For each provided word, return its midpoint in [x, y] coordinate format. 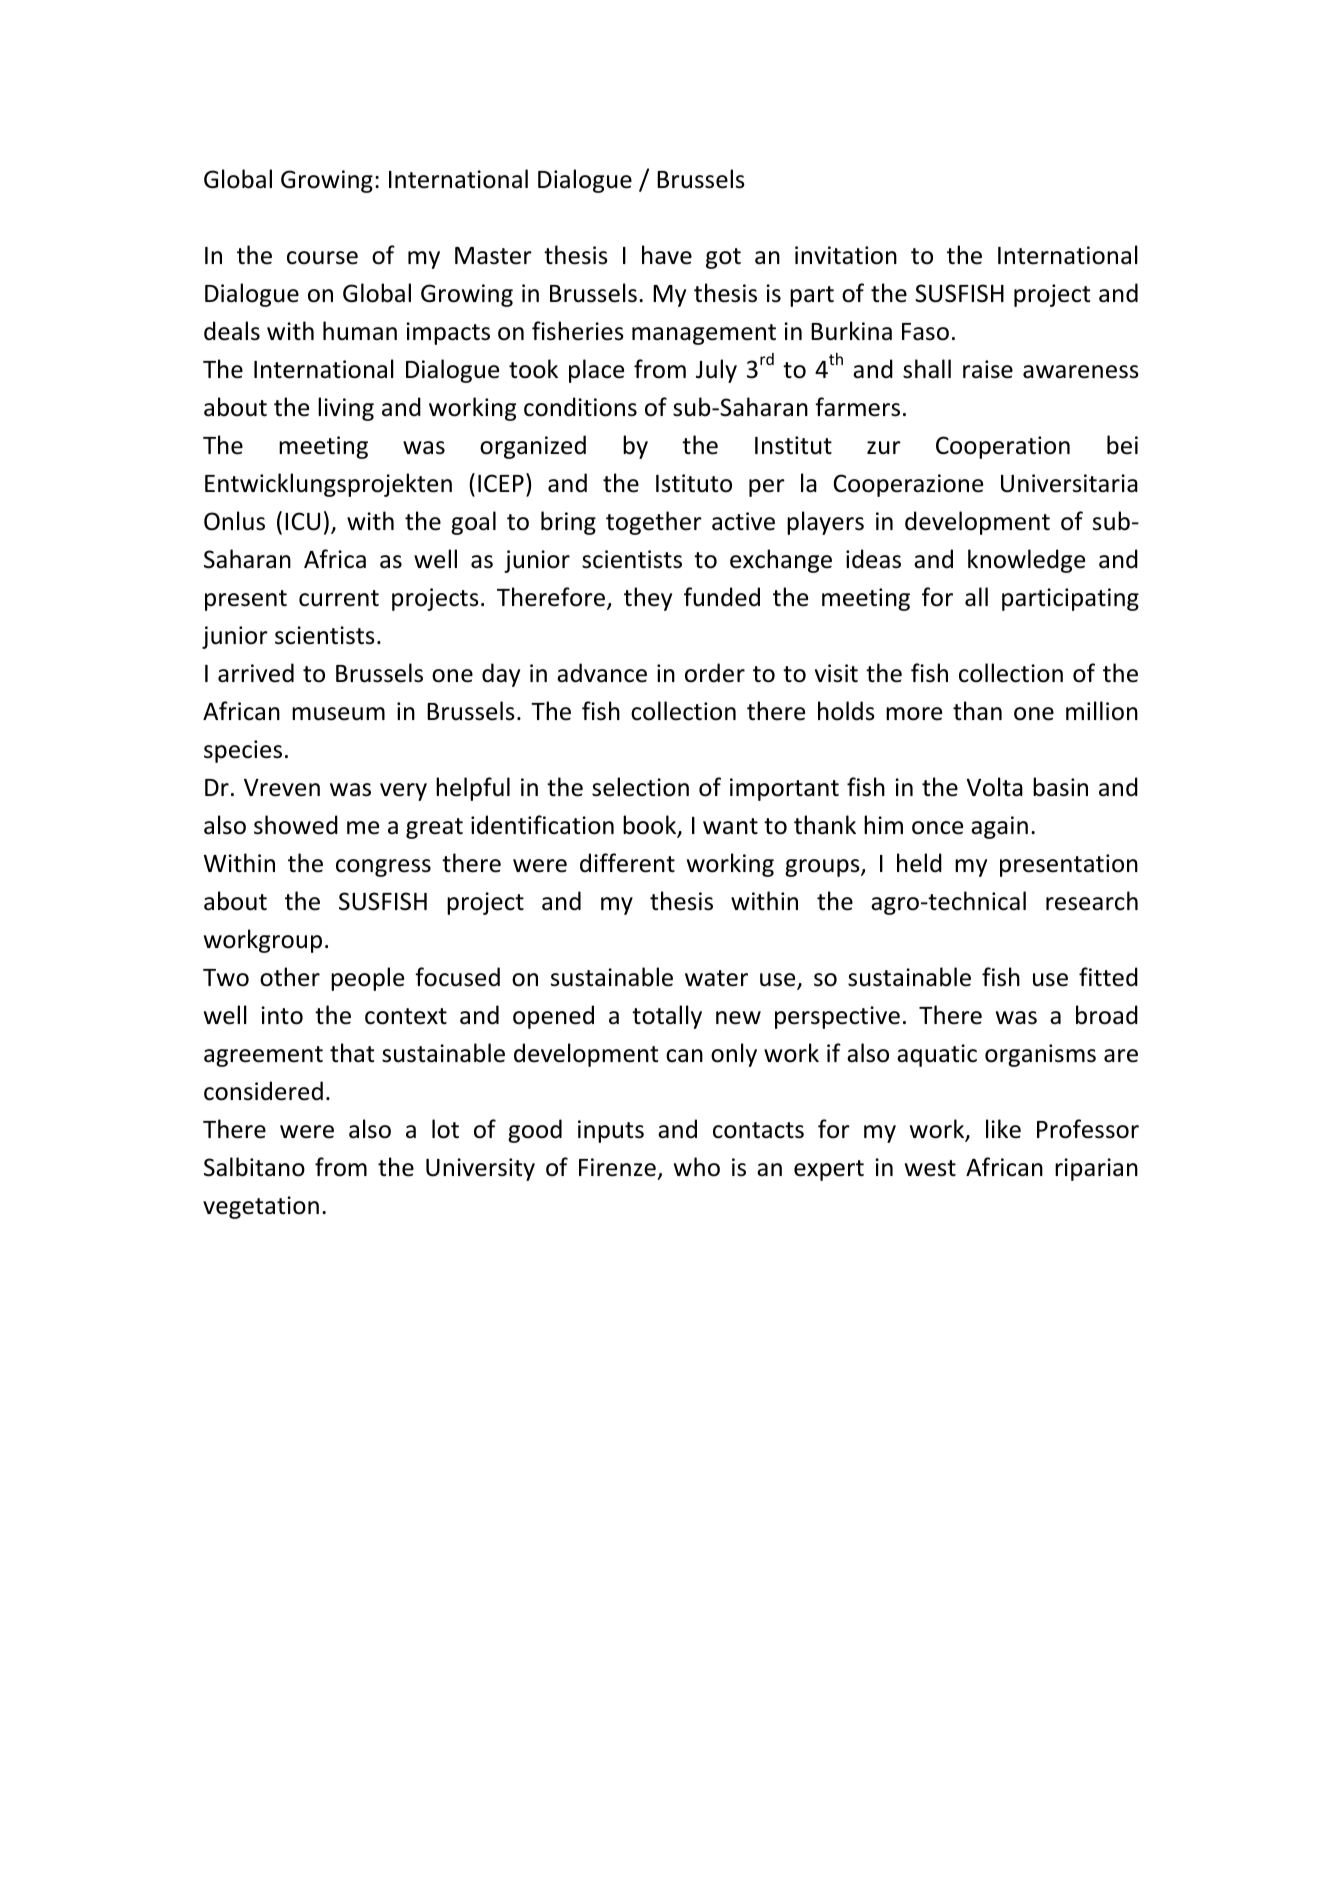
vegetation [261, 1207]
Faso [925, 332]
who [697, 1167]
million [1102, 711]
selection [640, 787]
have [667, 255]
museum [338, 714]
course [322, 258]
